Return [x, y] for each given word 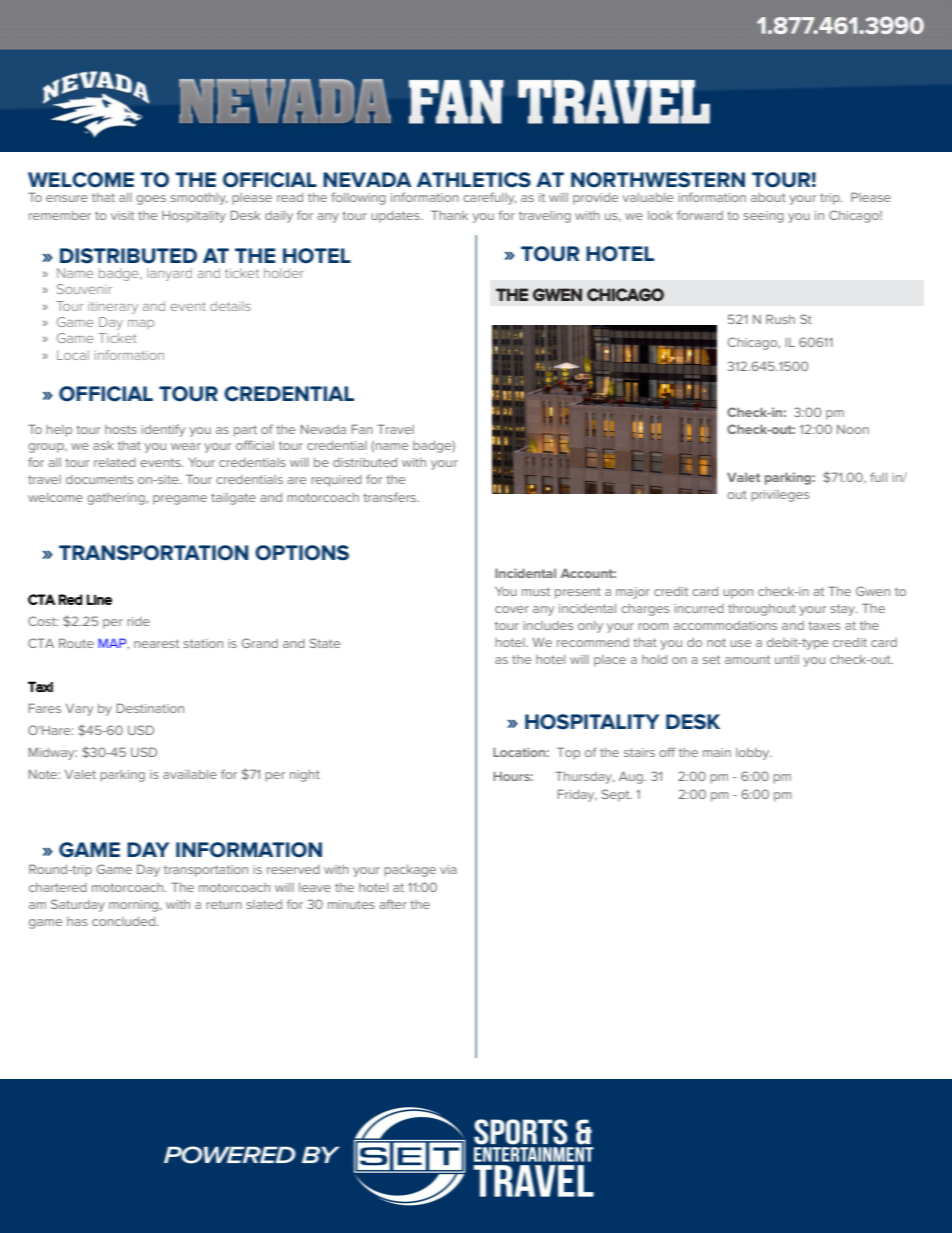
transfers [391, 497]
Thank [449, 215]
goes [151, 200]
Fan [362, 429]
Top [568, 753]
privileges [780, 496]
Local [73, 355]
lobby [754, 754]
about [768, 197]
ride [138, 621]
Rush [780, 319]
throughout [762, 610]
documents [99, 479]
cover [512, 609]
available [190, 774]
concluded [125, 921]
